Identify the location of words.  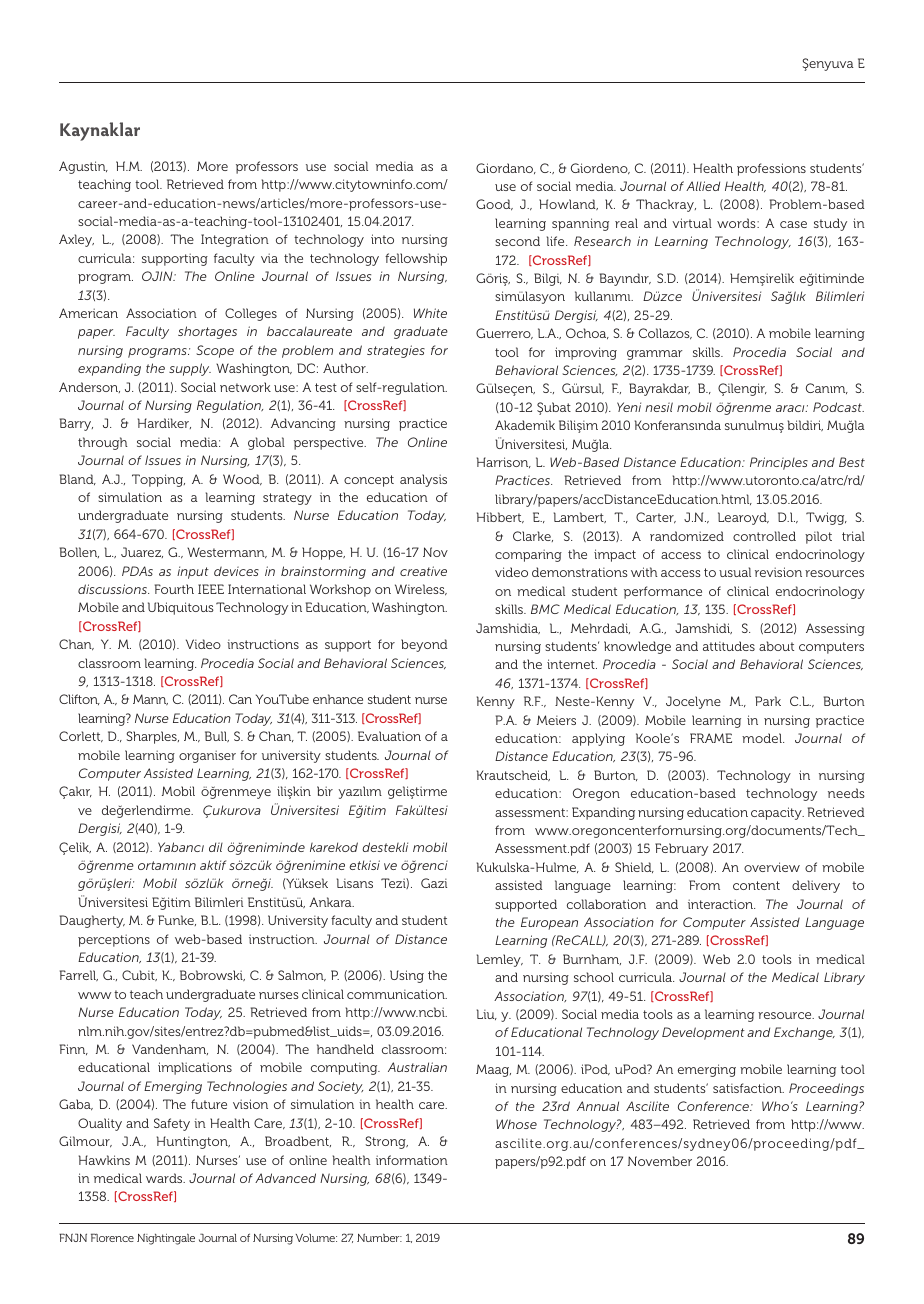
(737, 223).
